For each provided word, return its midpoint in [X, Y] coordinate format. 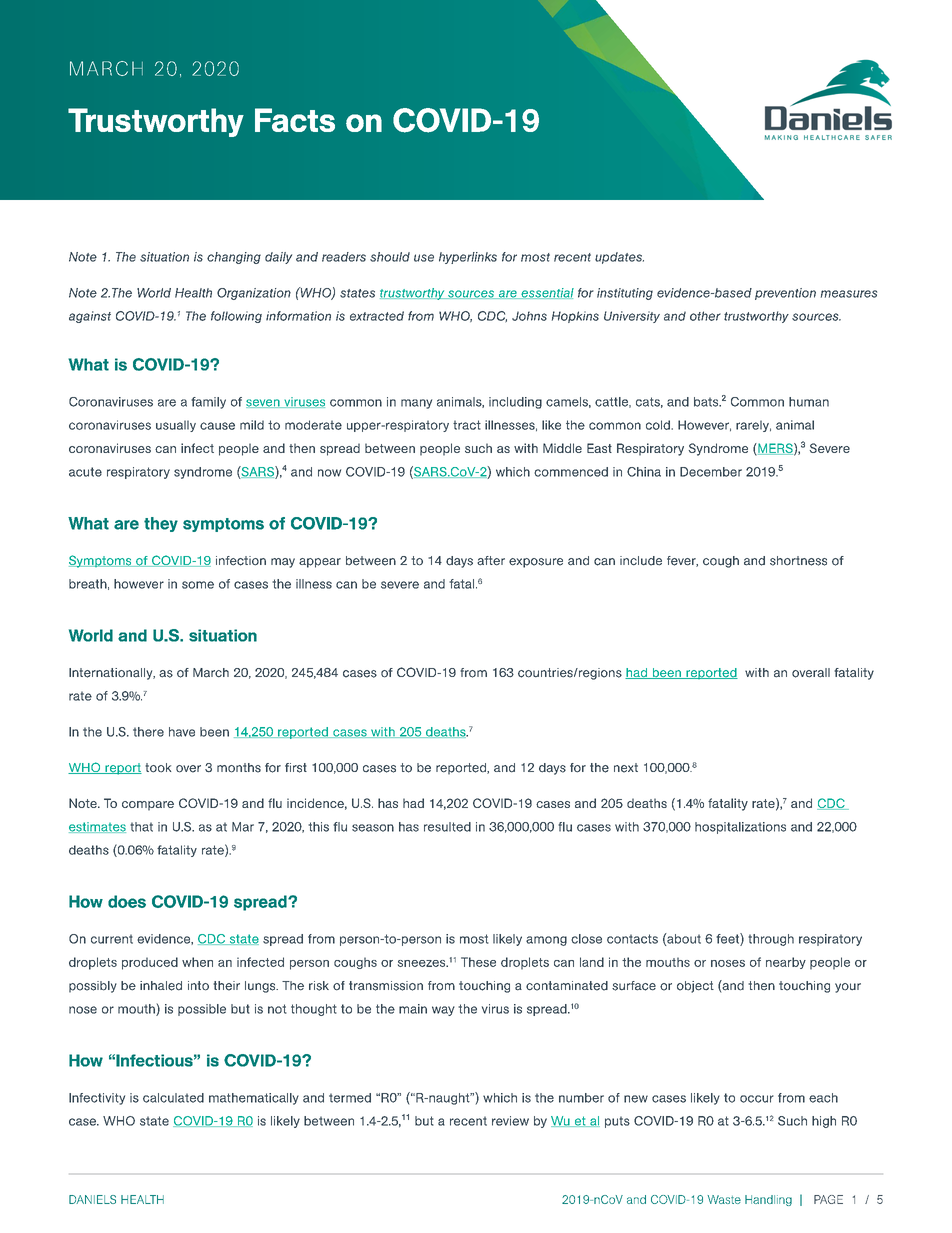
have [182, 732]
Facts [295, 120]
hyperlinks [468, 258]
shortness [798, 561]
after [491, 561]
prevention [785, 294]
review [510, 1121]
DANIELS [92, 1199]
